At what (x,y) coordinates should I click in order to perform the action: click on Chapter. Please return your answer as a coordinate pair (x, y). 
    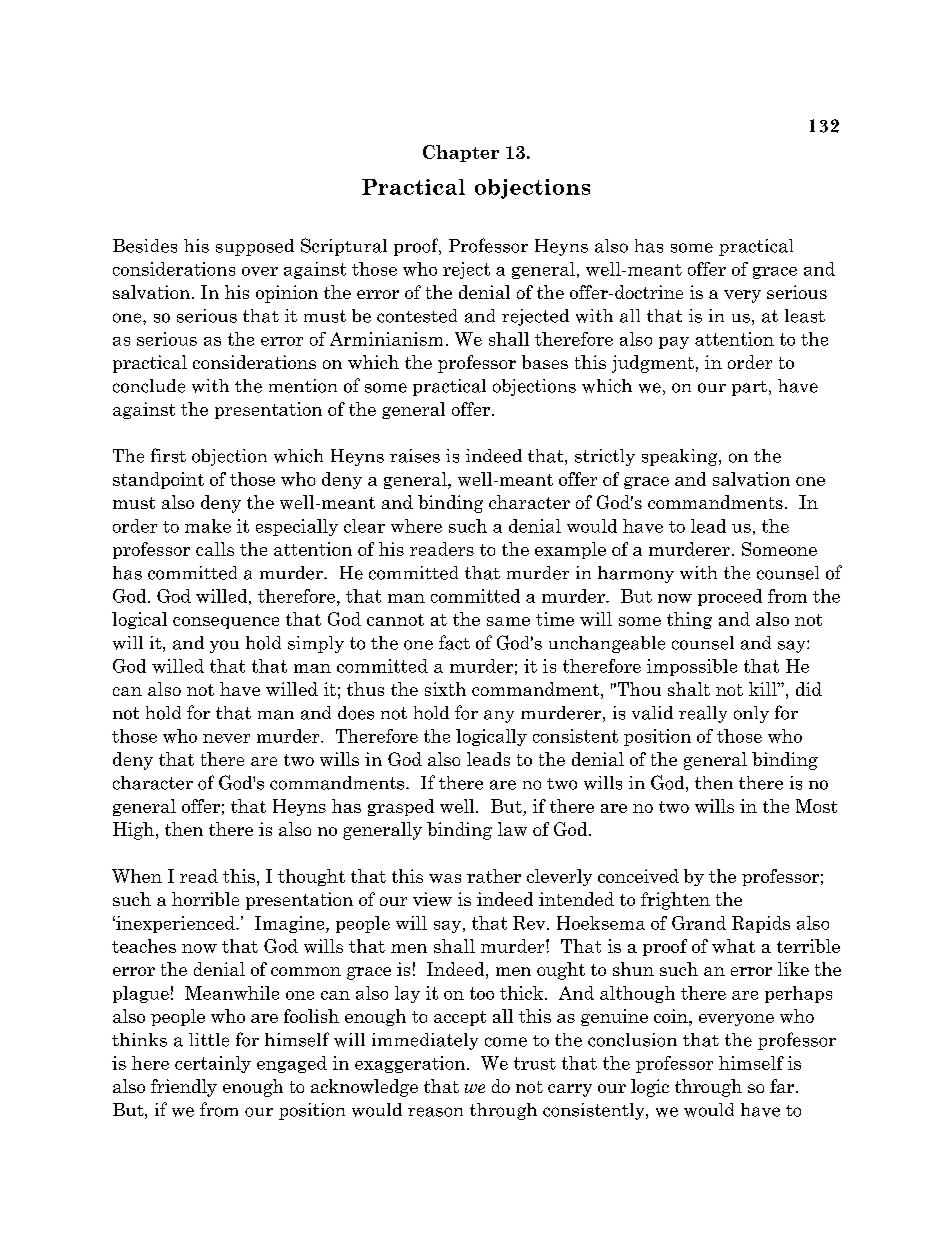
    Looking at the image, I should click on (461, 153).
